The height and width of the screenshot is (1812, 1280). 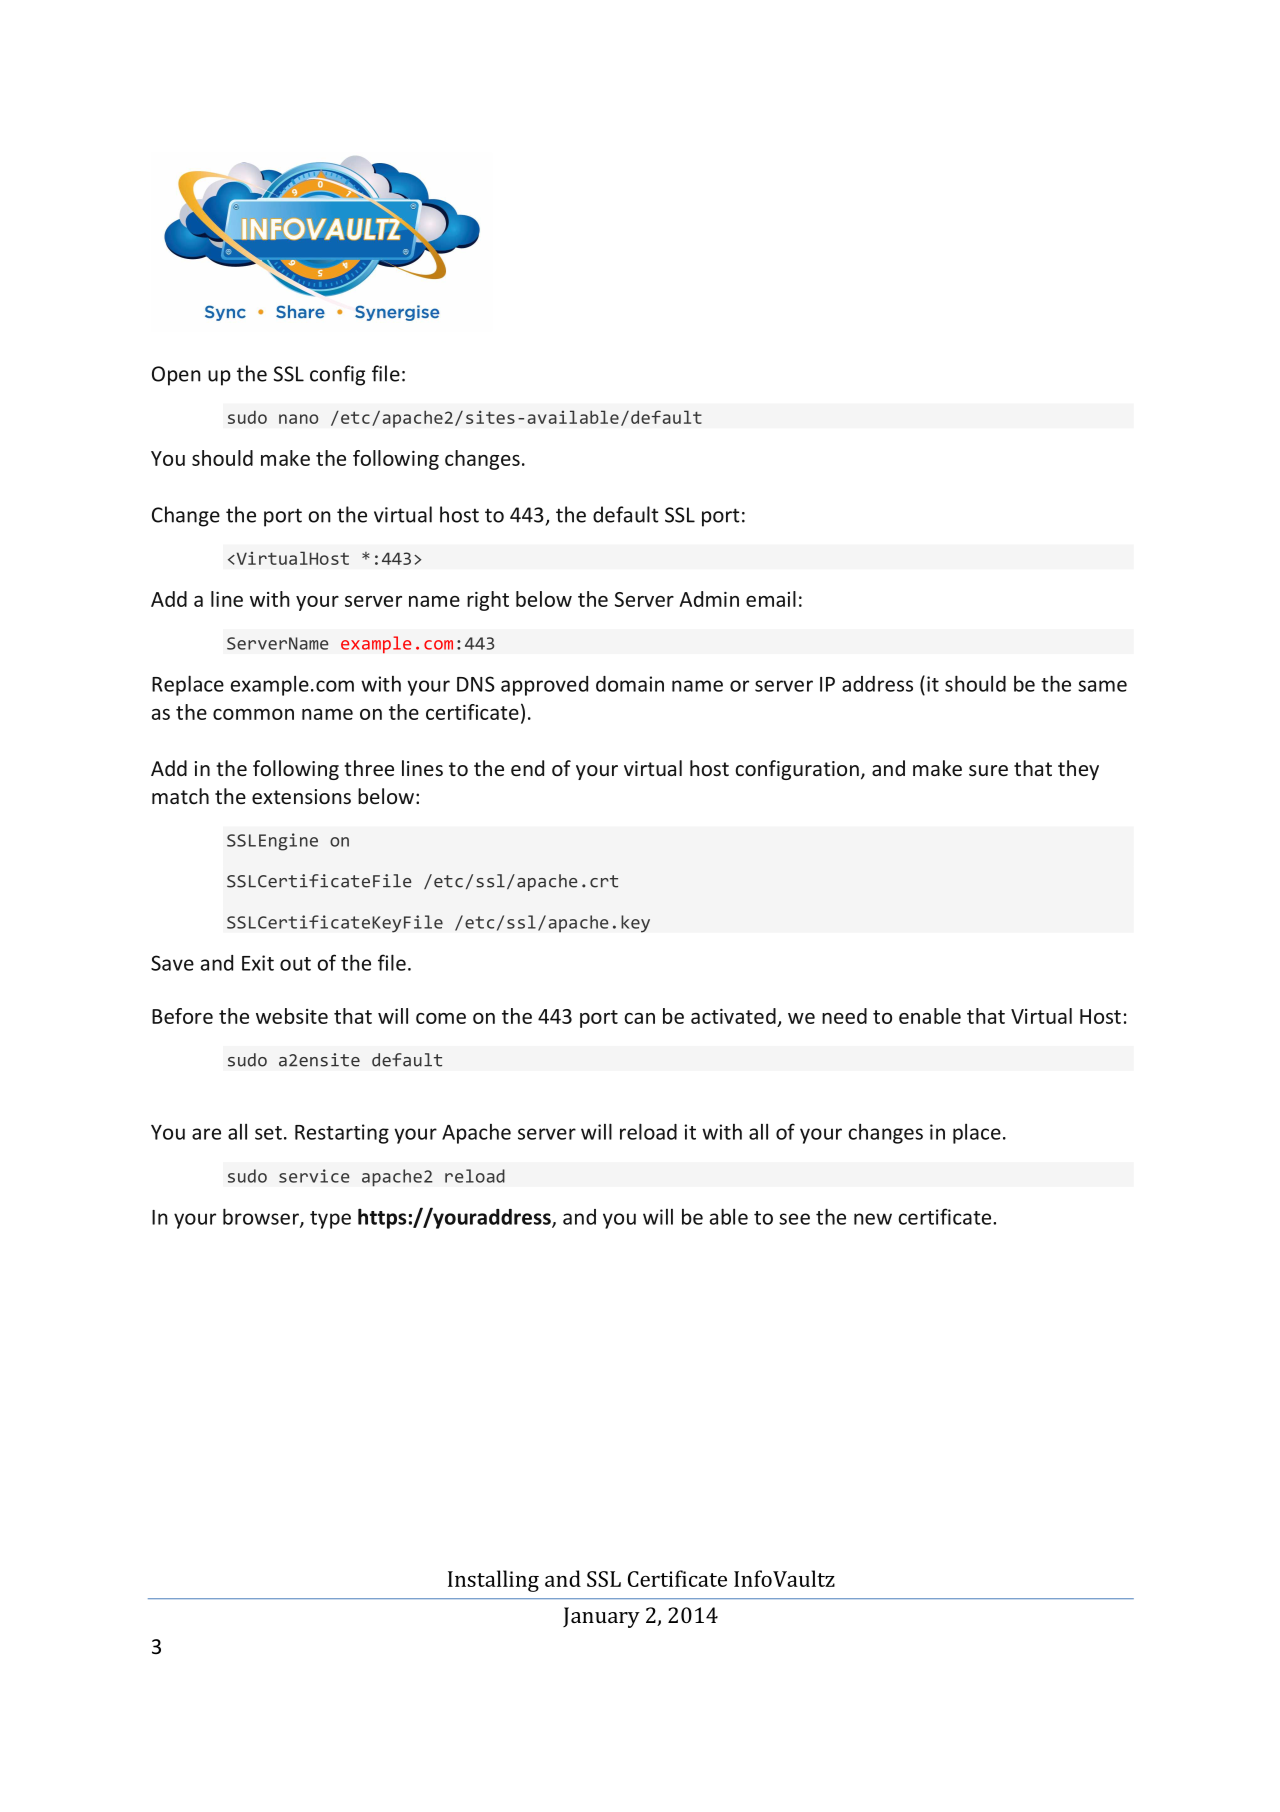 What do you see at coordinates (527, 768) in the screenshot?
I see `end` at bounding box center [527, 768].
